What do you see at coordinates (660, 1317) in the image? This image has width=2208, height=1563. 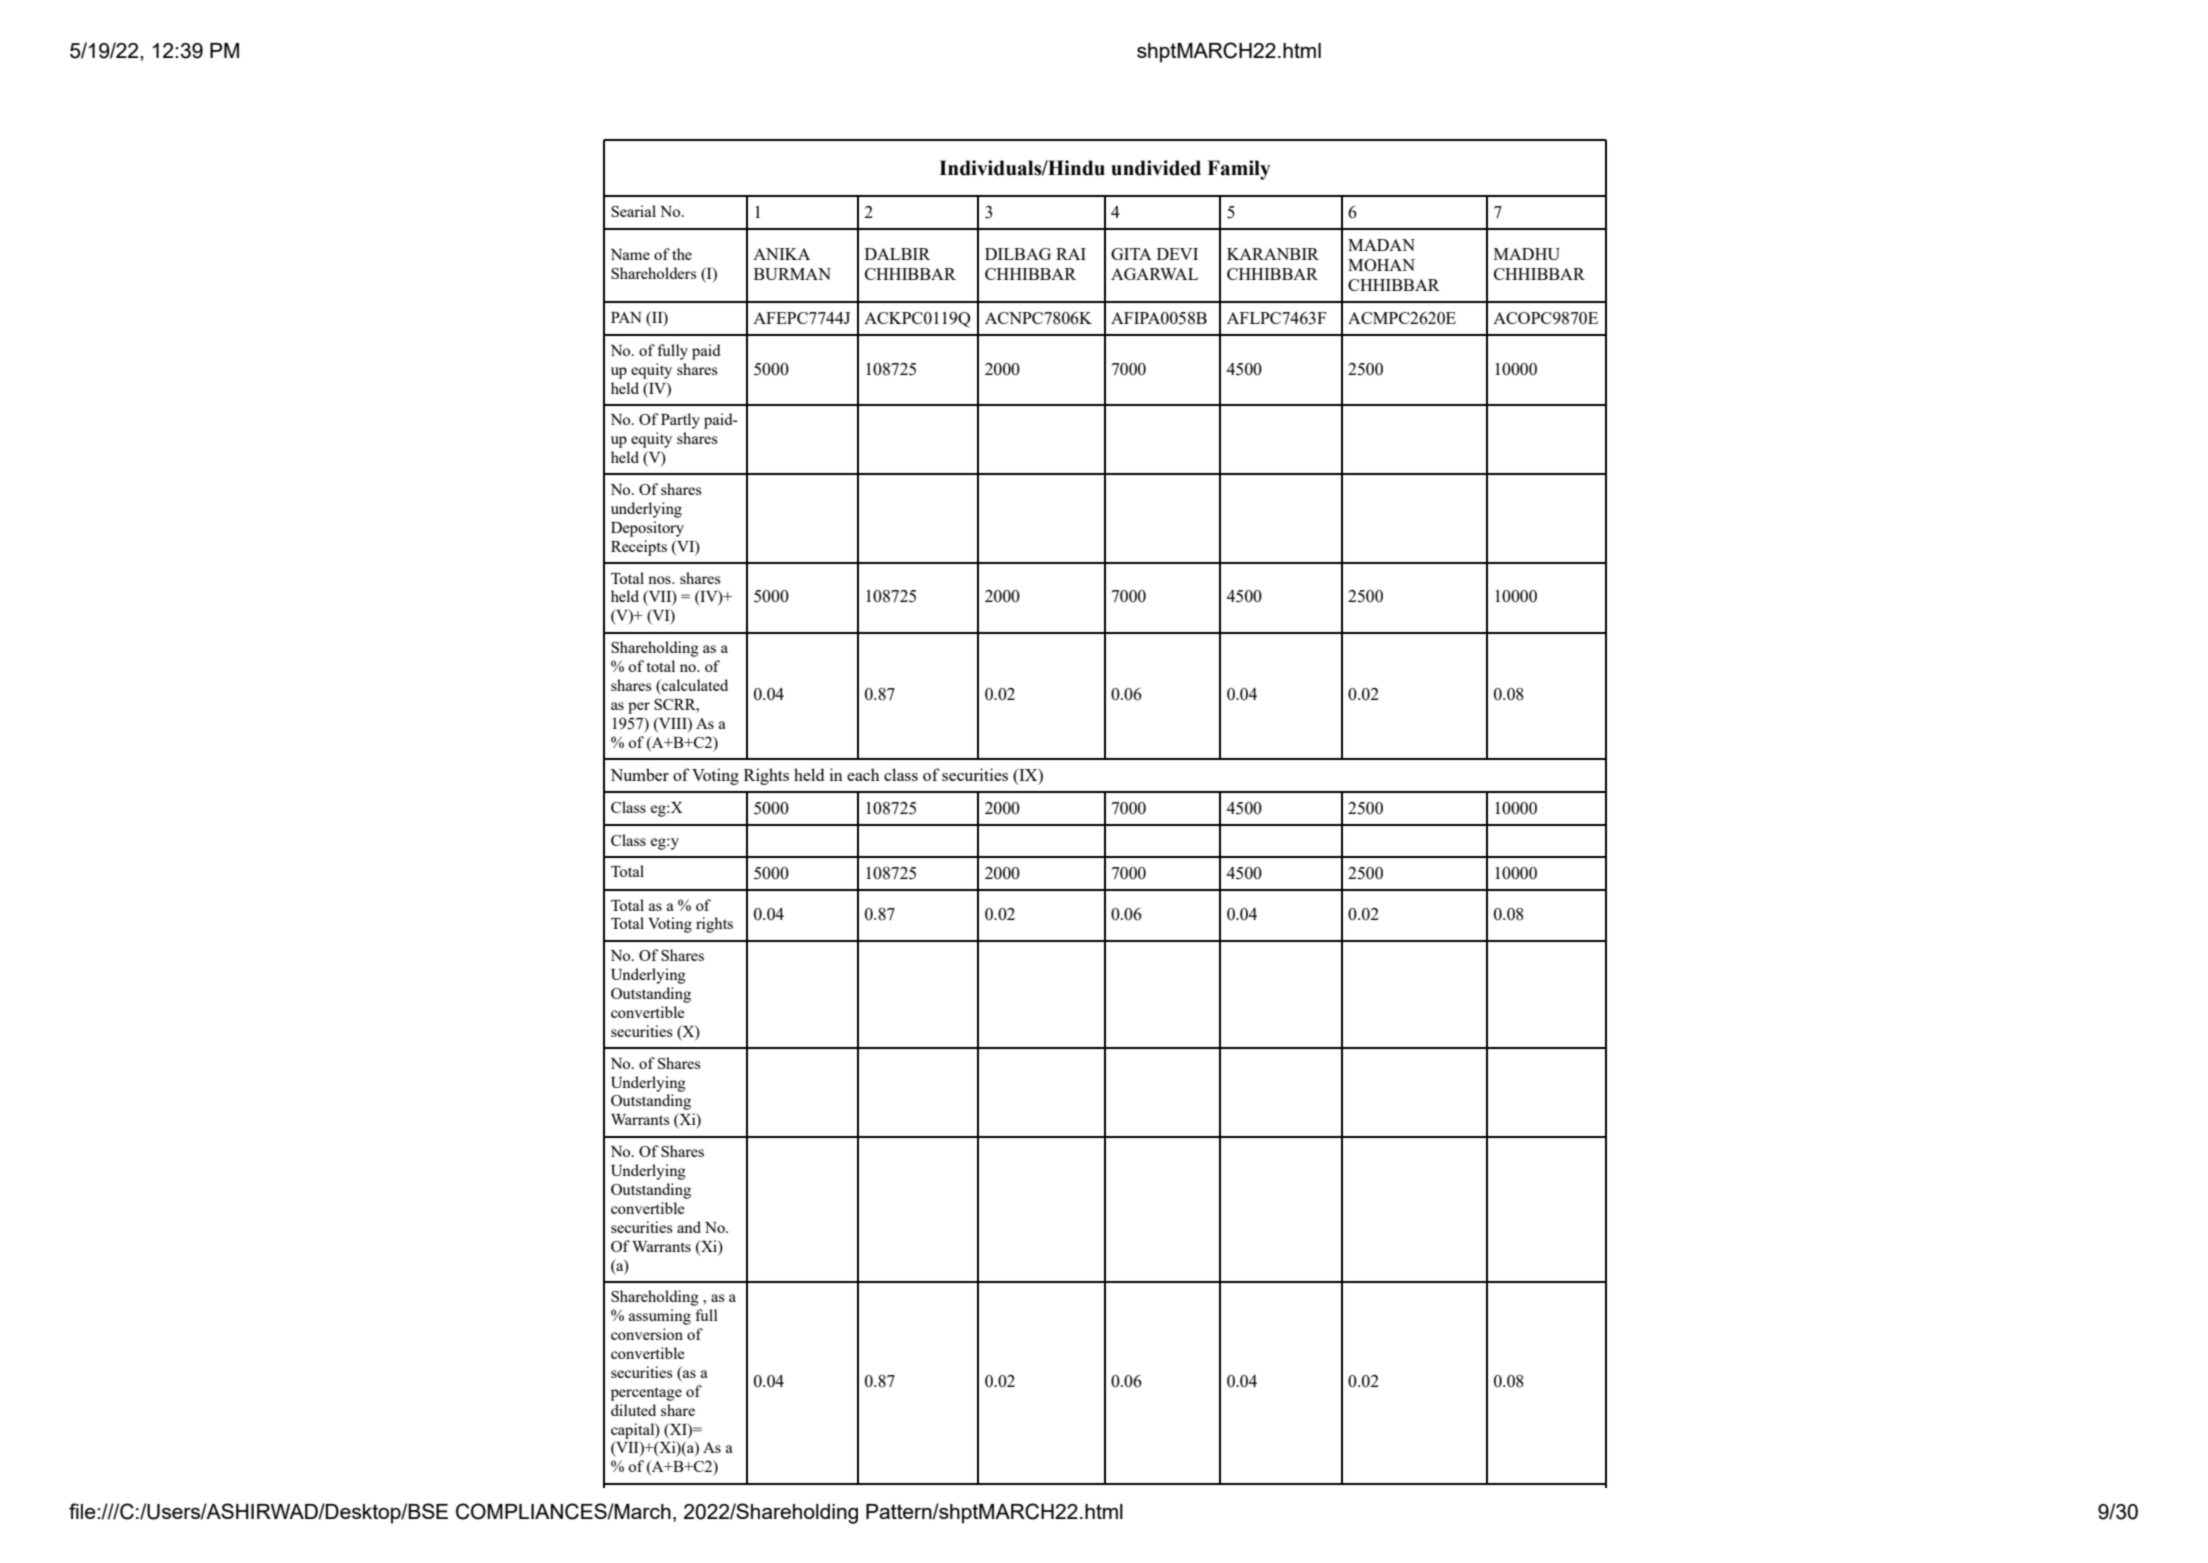 I see `assuming` at bounding box center [660, 1317].
